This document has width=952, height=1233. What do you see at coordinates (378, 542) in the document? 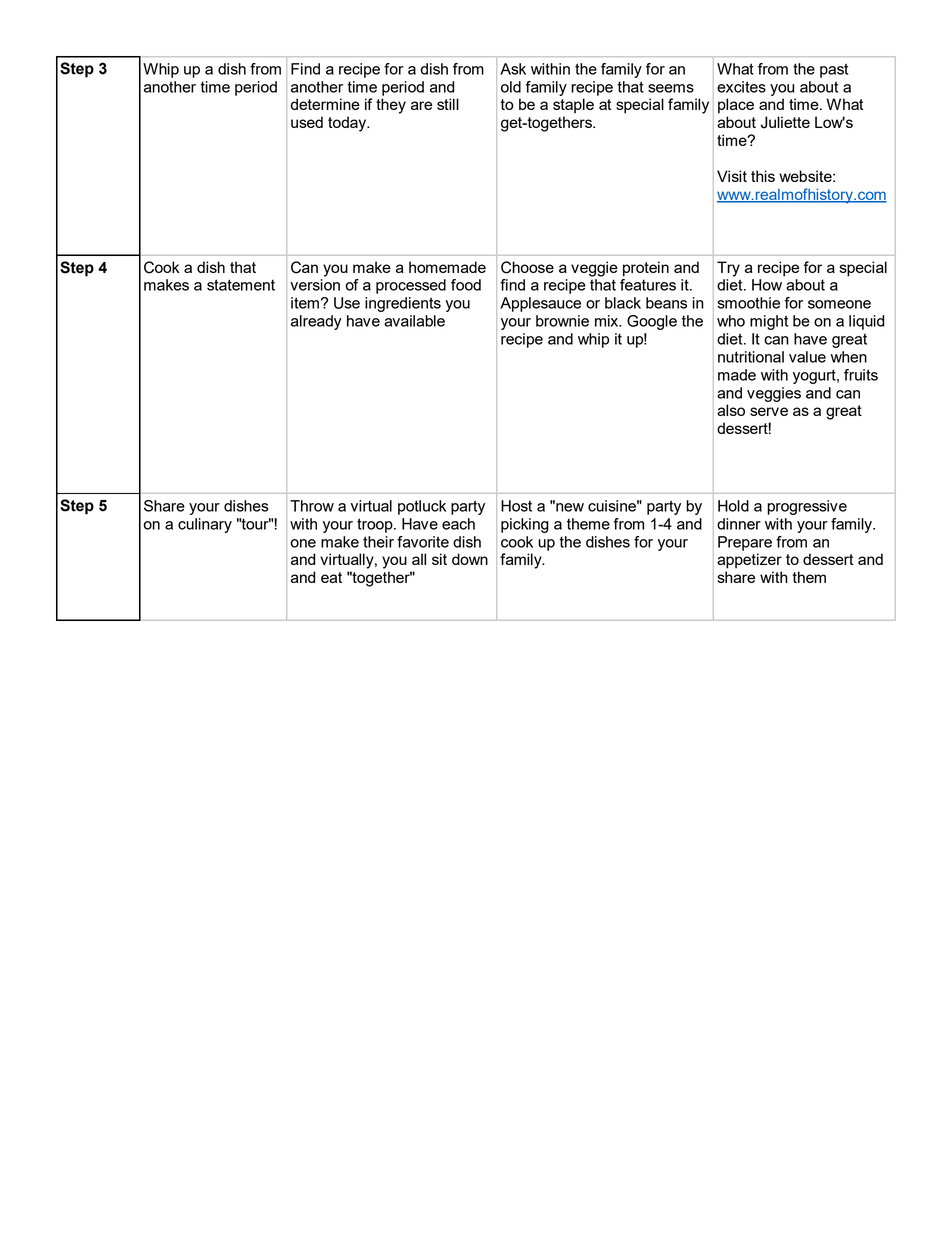
I see `their` at bounding box center [378, 542].
